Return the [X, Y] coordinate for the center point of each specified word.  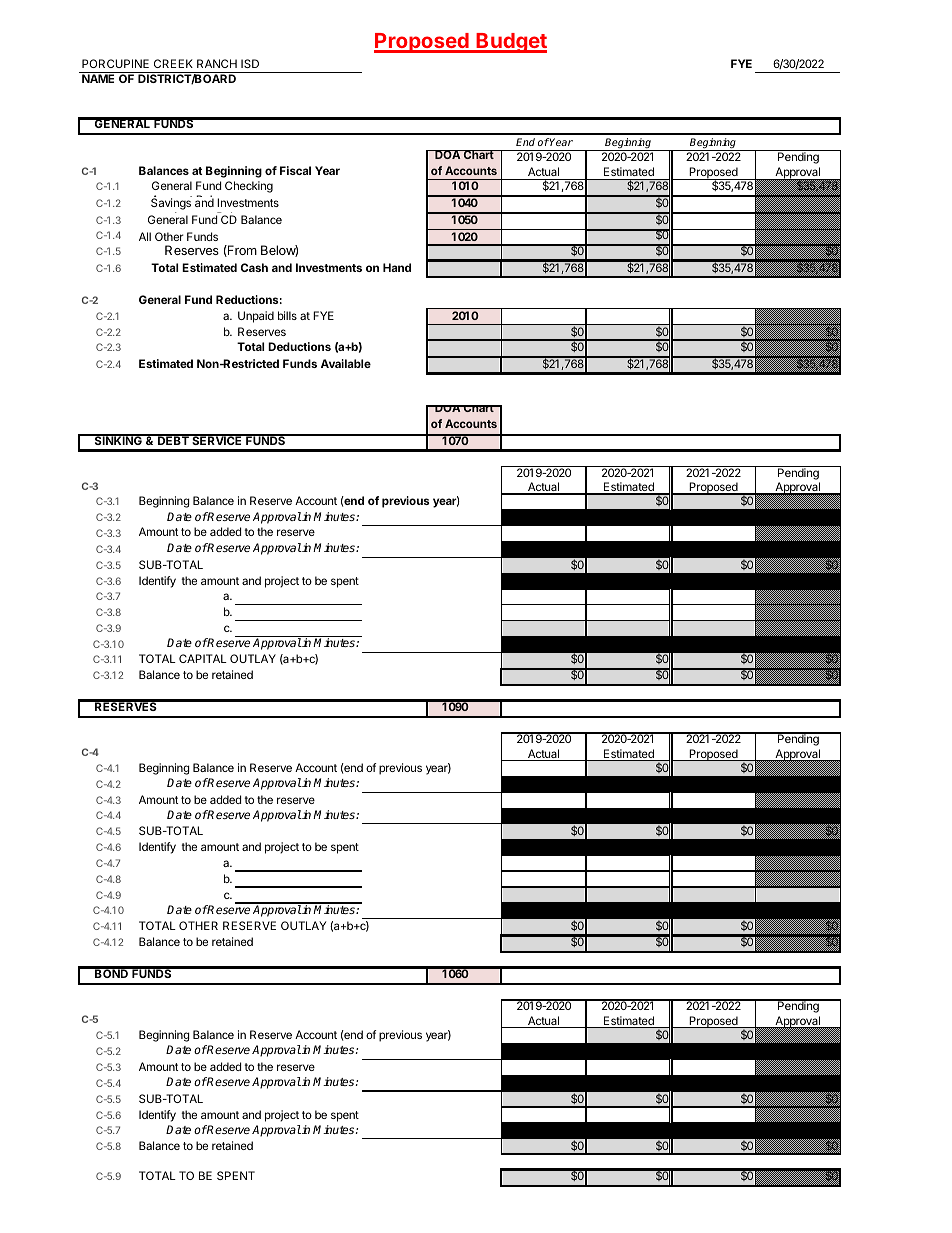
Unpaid [256, 317]
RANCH [217, 63]
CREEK [173, 63]
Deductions [299, 346]
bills [287, 315]
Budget [510, 43]
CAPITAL [203, 658]
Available [346, 363]
